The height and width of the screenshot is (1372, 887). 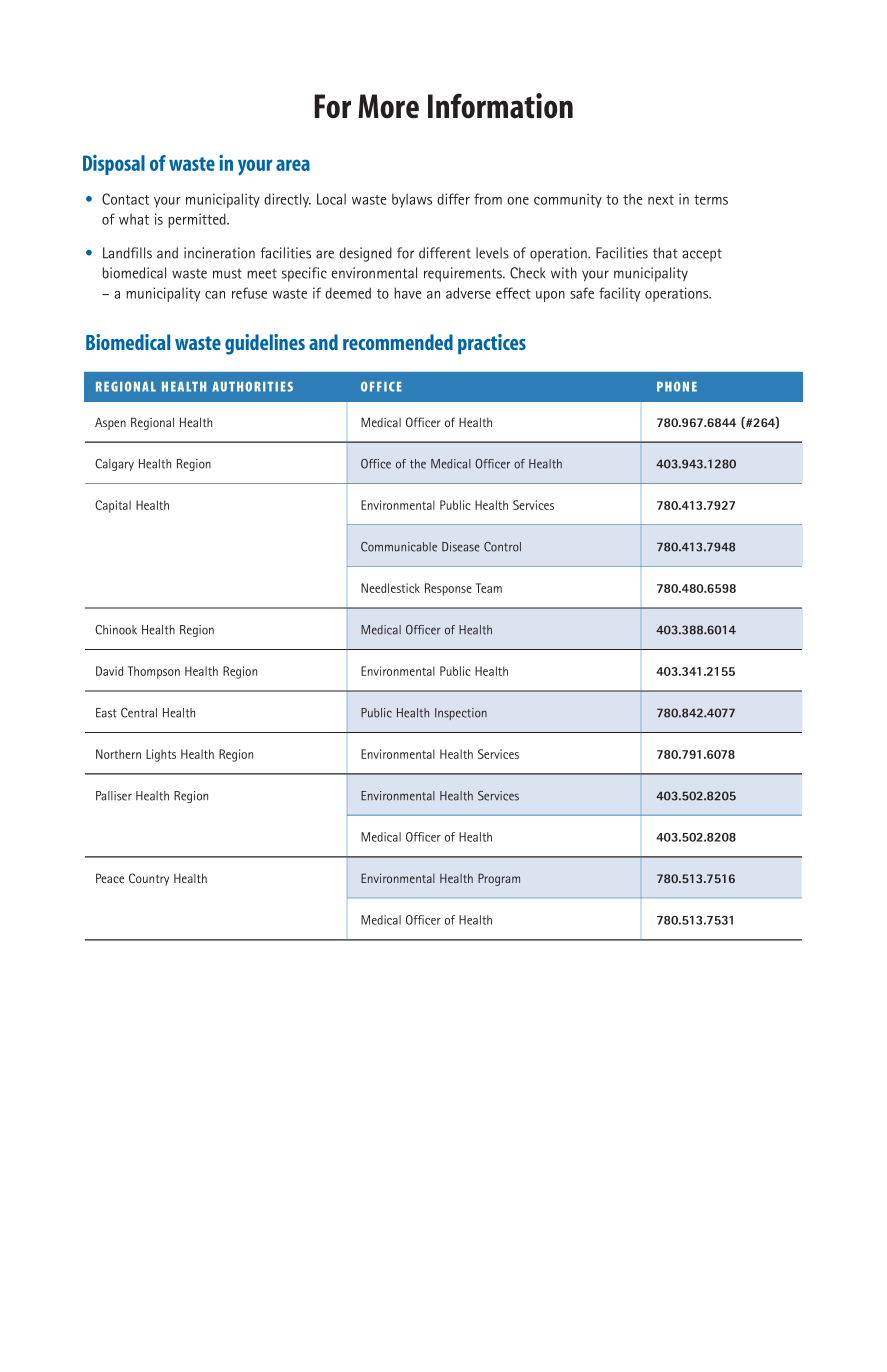 I want to click on More, so click(x=388, y=106).
